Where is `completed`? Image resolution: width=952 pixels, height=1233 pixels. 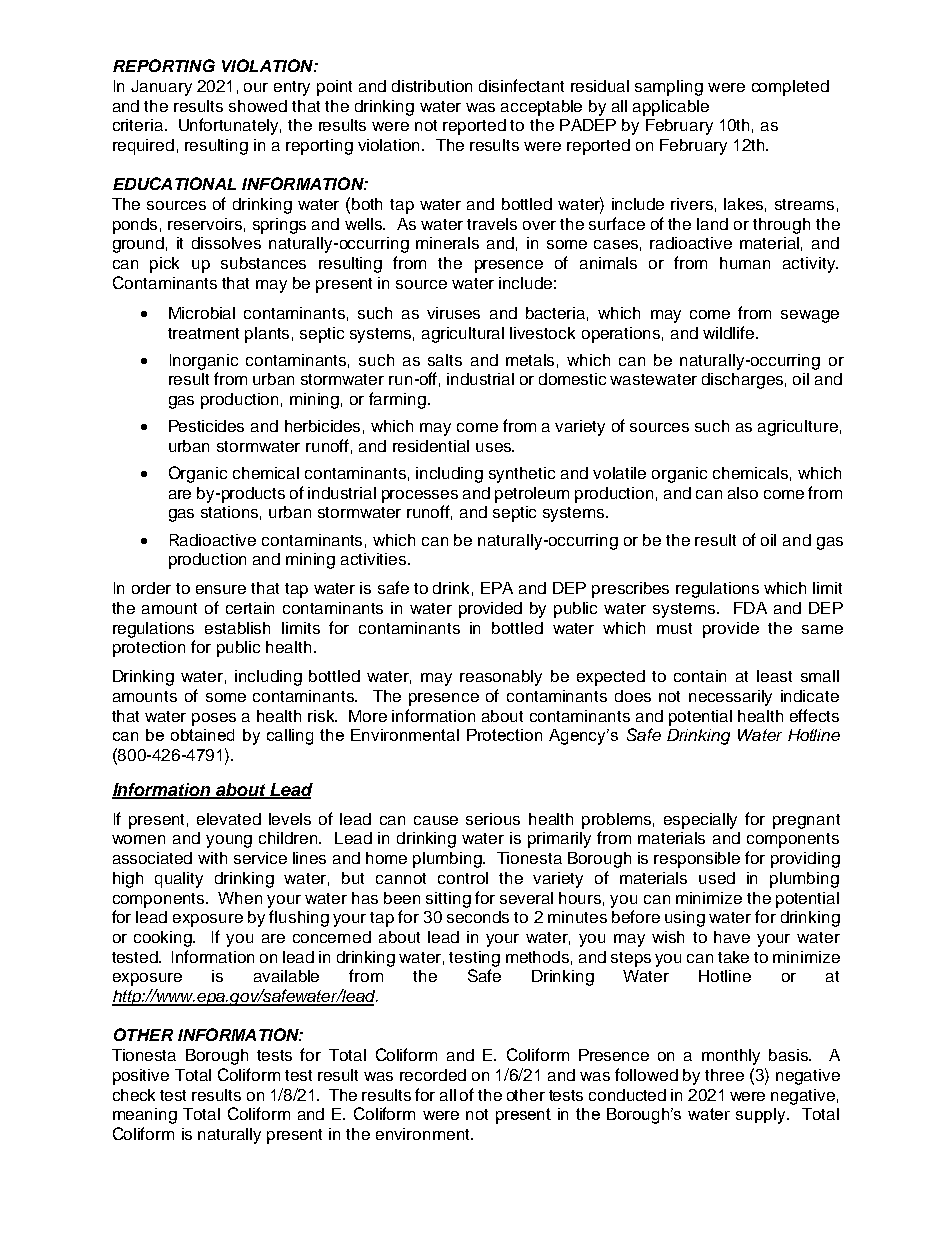 completed is located at coordinates (790, 88).
